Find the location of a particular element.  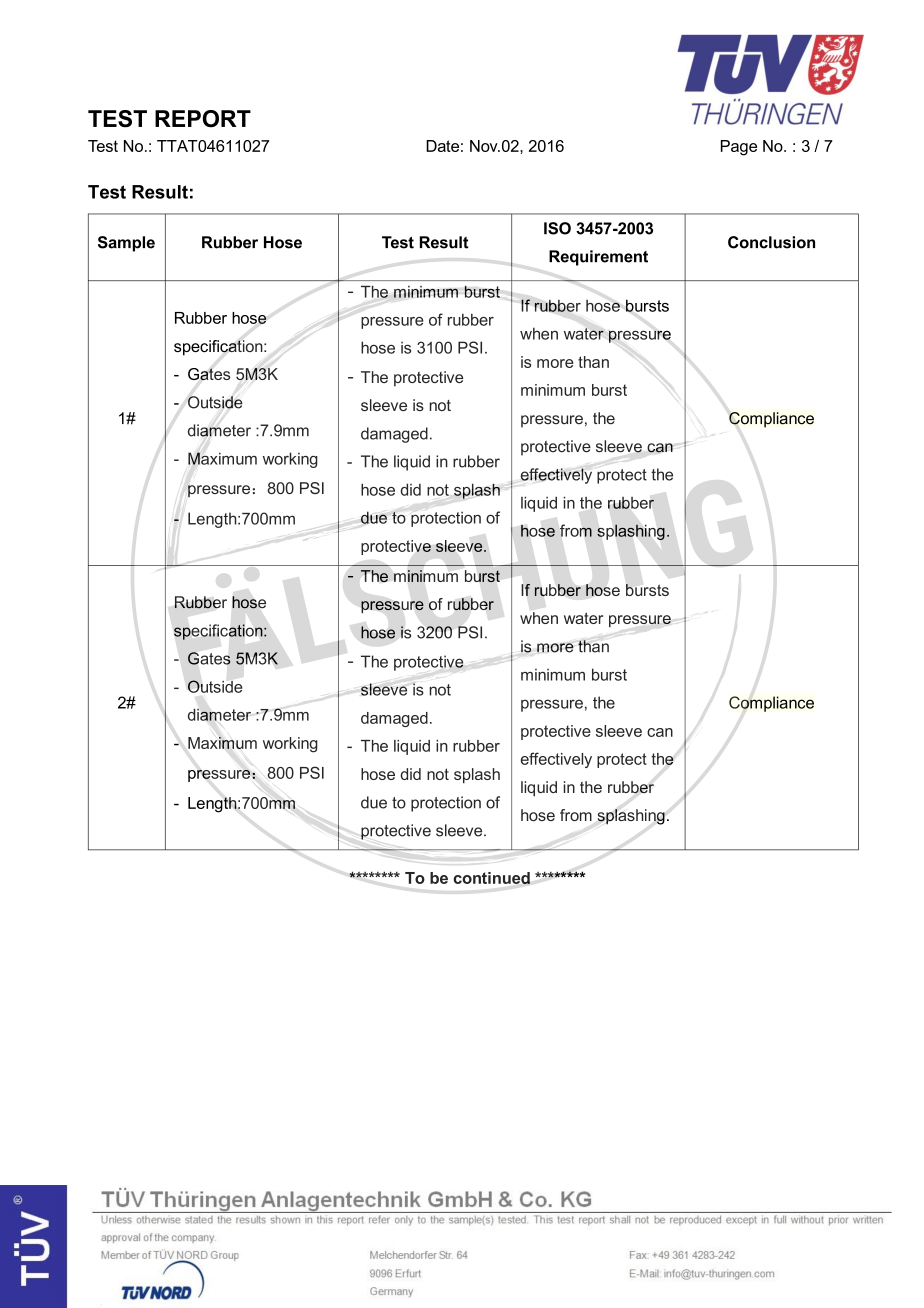

Conclusion is located at coordinates (771, 242).
